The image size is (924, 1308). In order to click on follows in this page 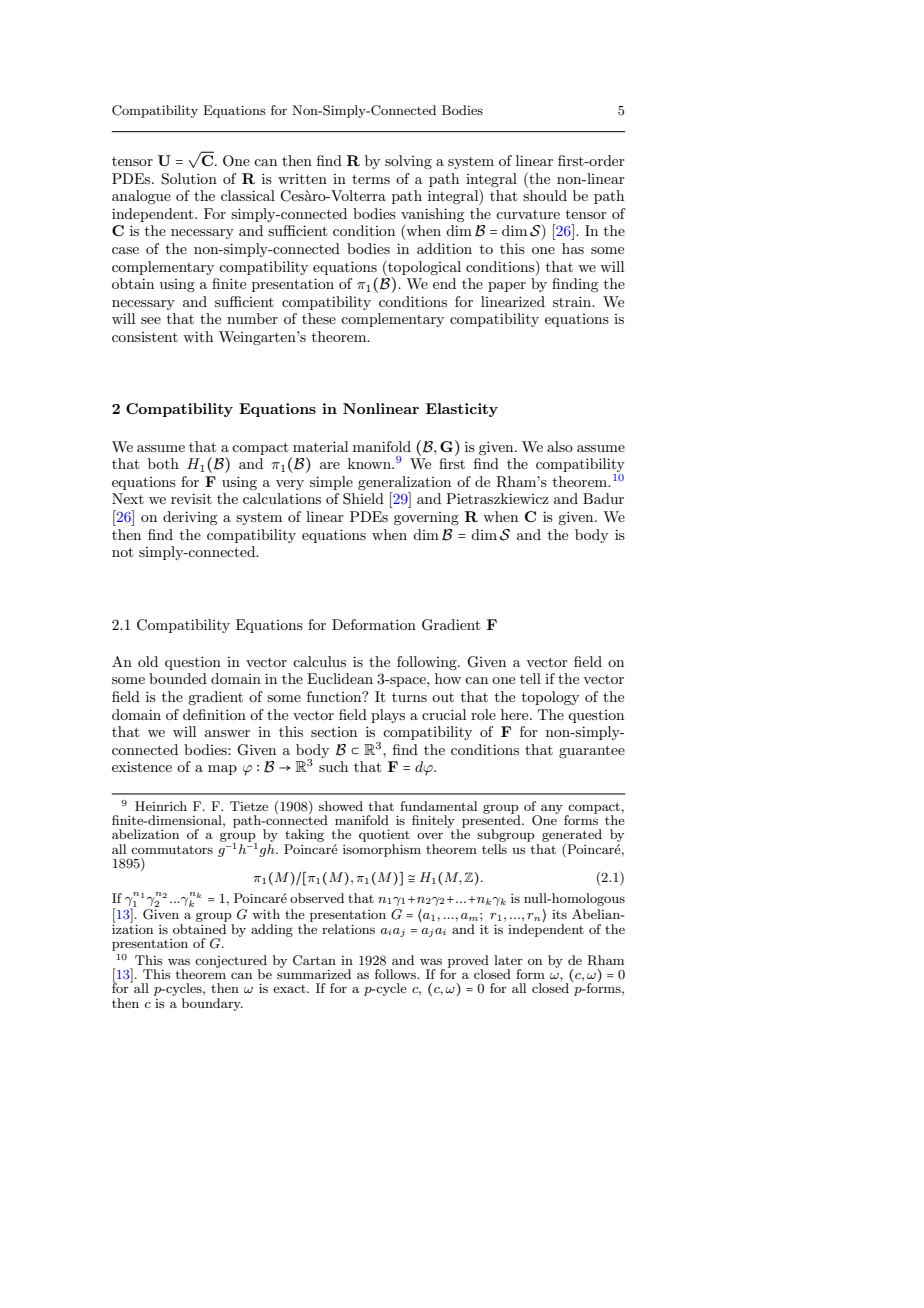, I will do `click(397, 974)`.
